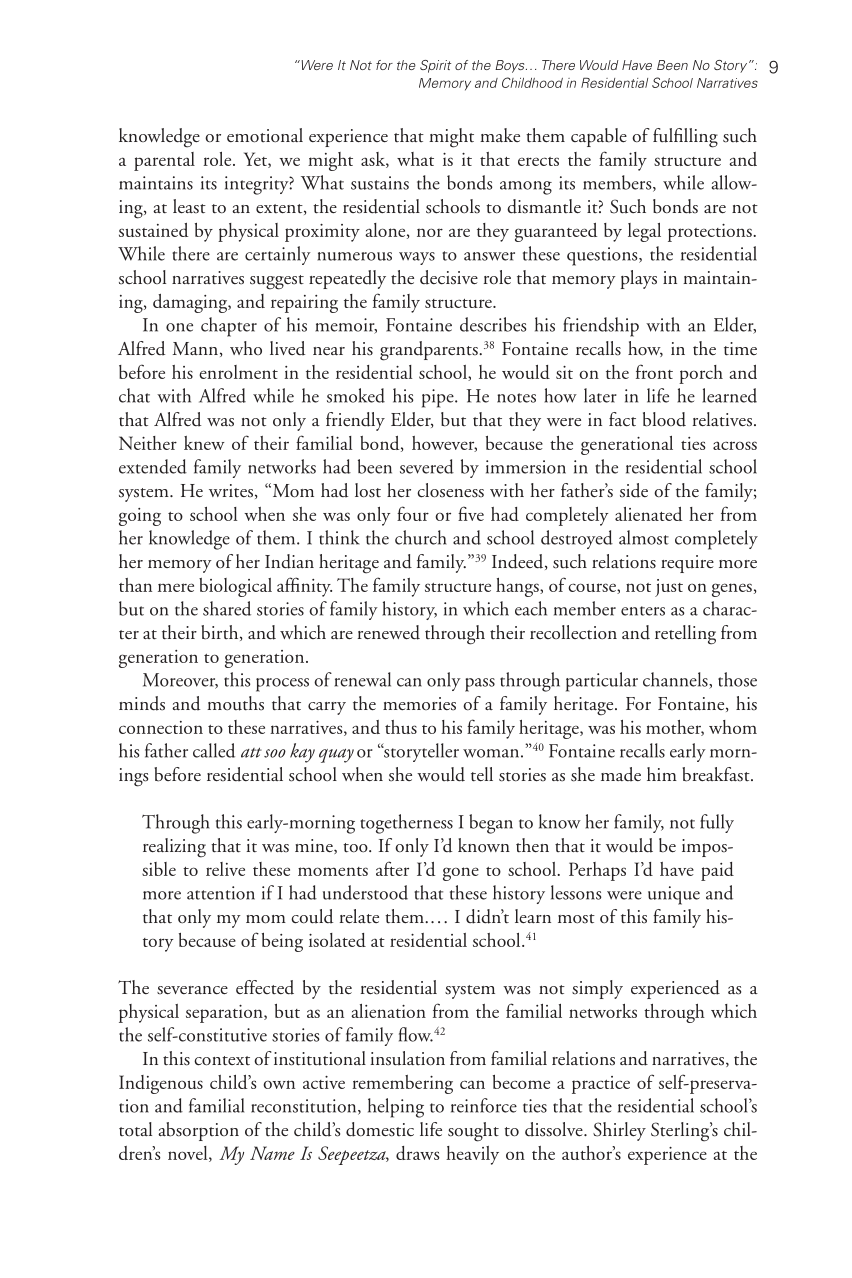  What do you see at coordinates (685, 138) in the document?
I see `fulfilling` at bounding box center [685, 138].
